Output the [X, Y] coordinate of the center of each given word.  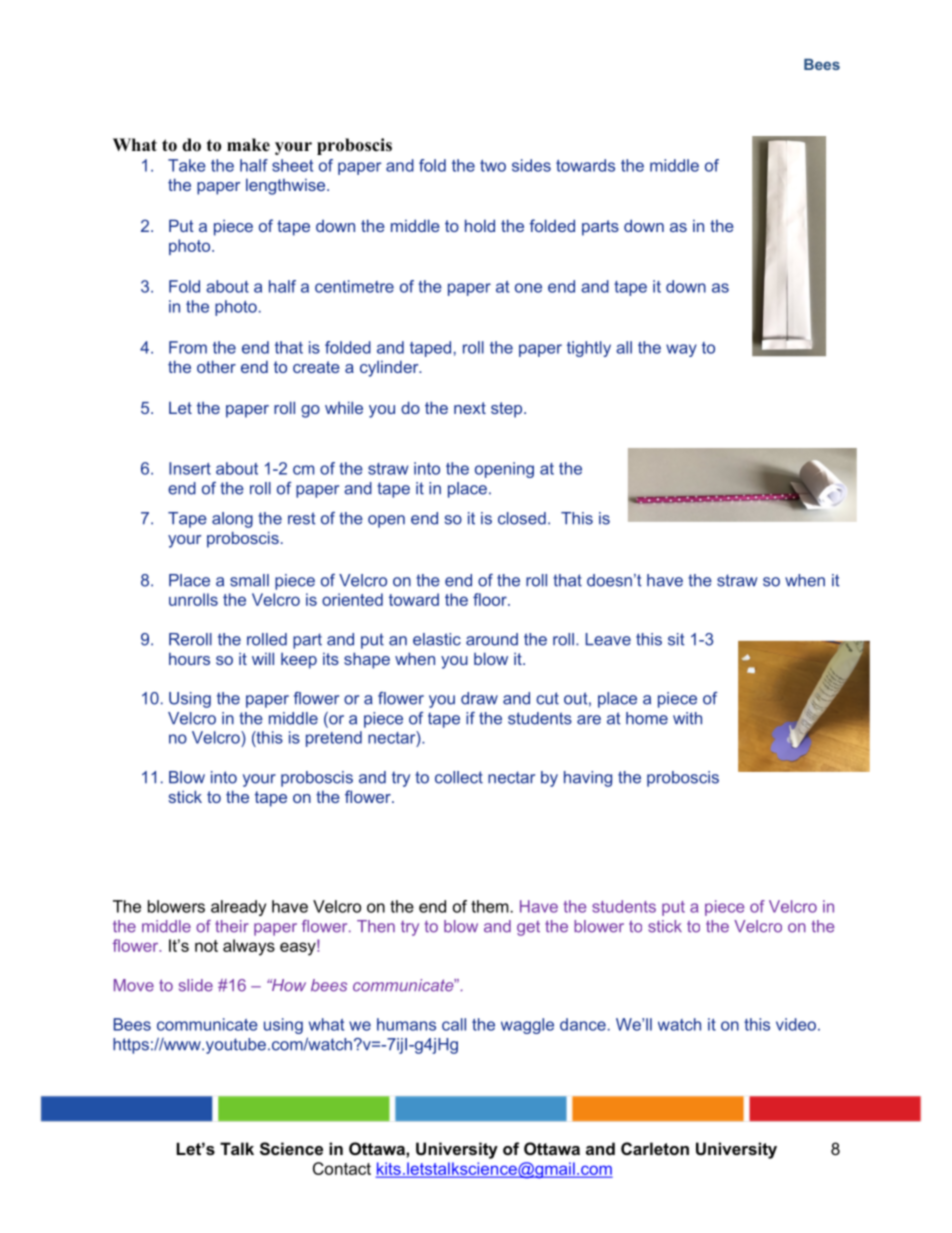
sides [531, 165]
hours [189, 658]
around [492, 639]
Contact [342, 1168]
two [493, 166]
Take [187, 165]
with [687, 718]
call [454, 1024]
